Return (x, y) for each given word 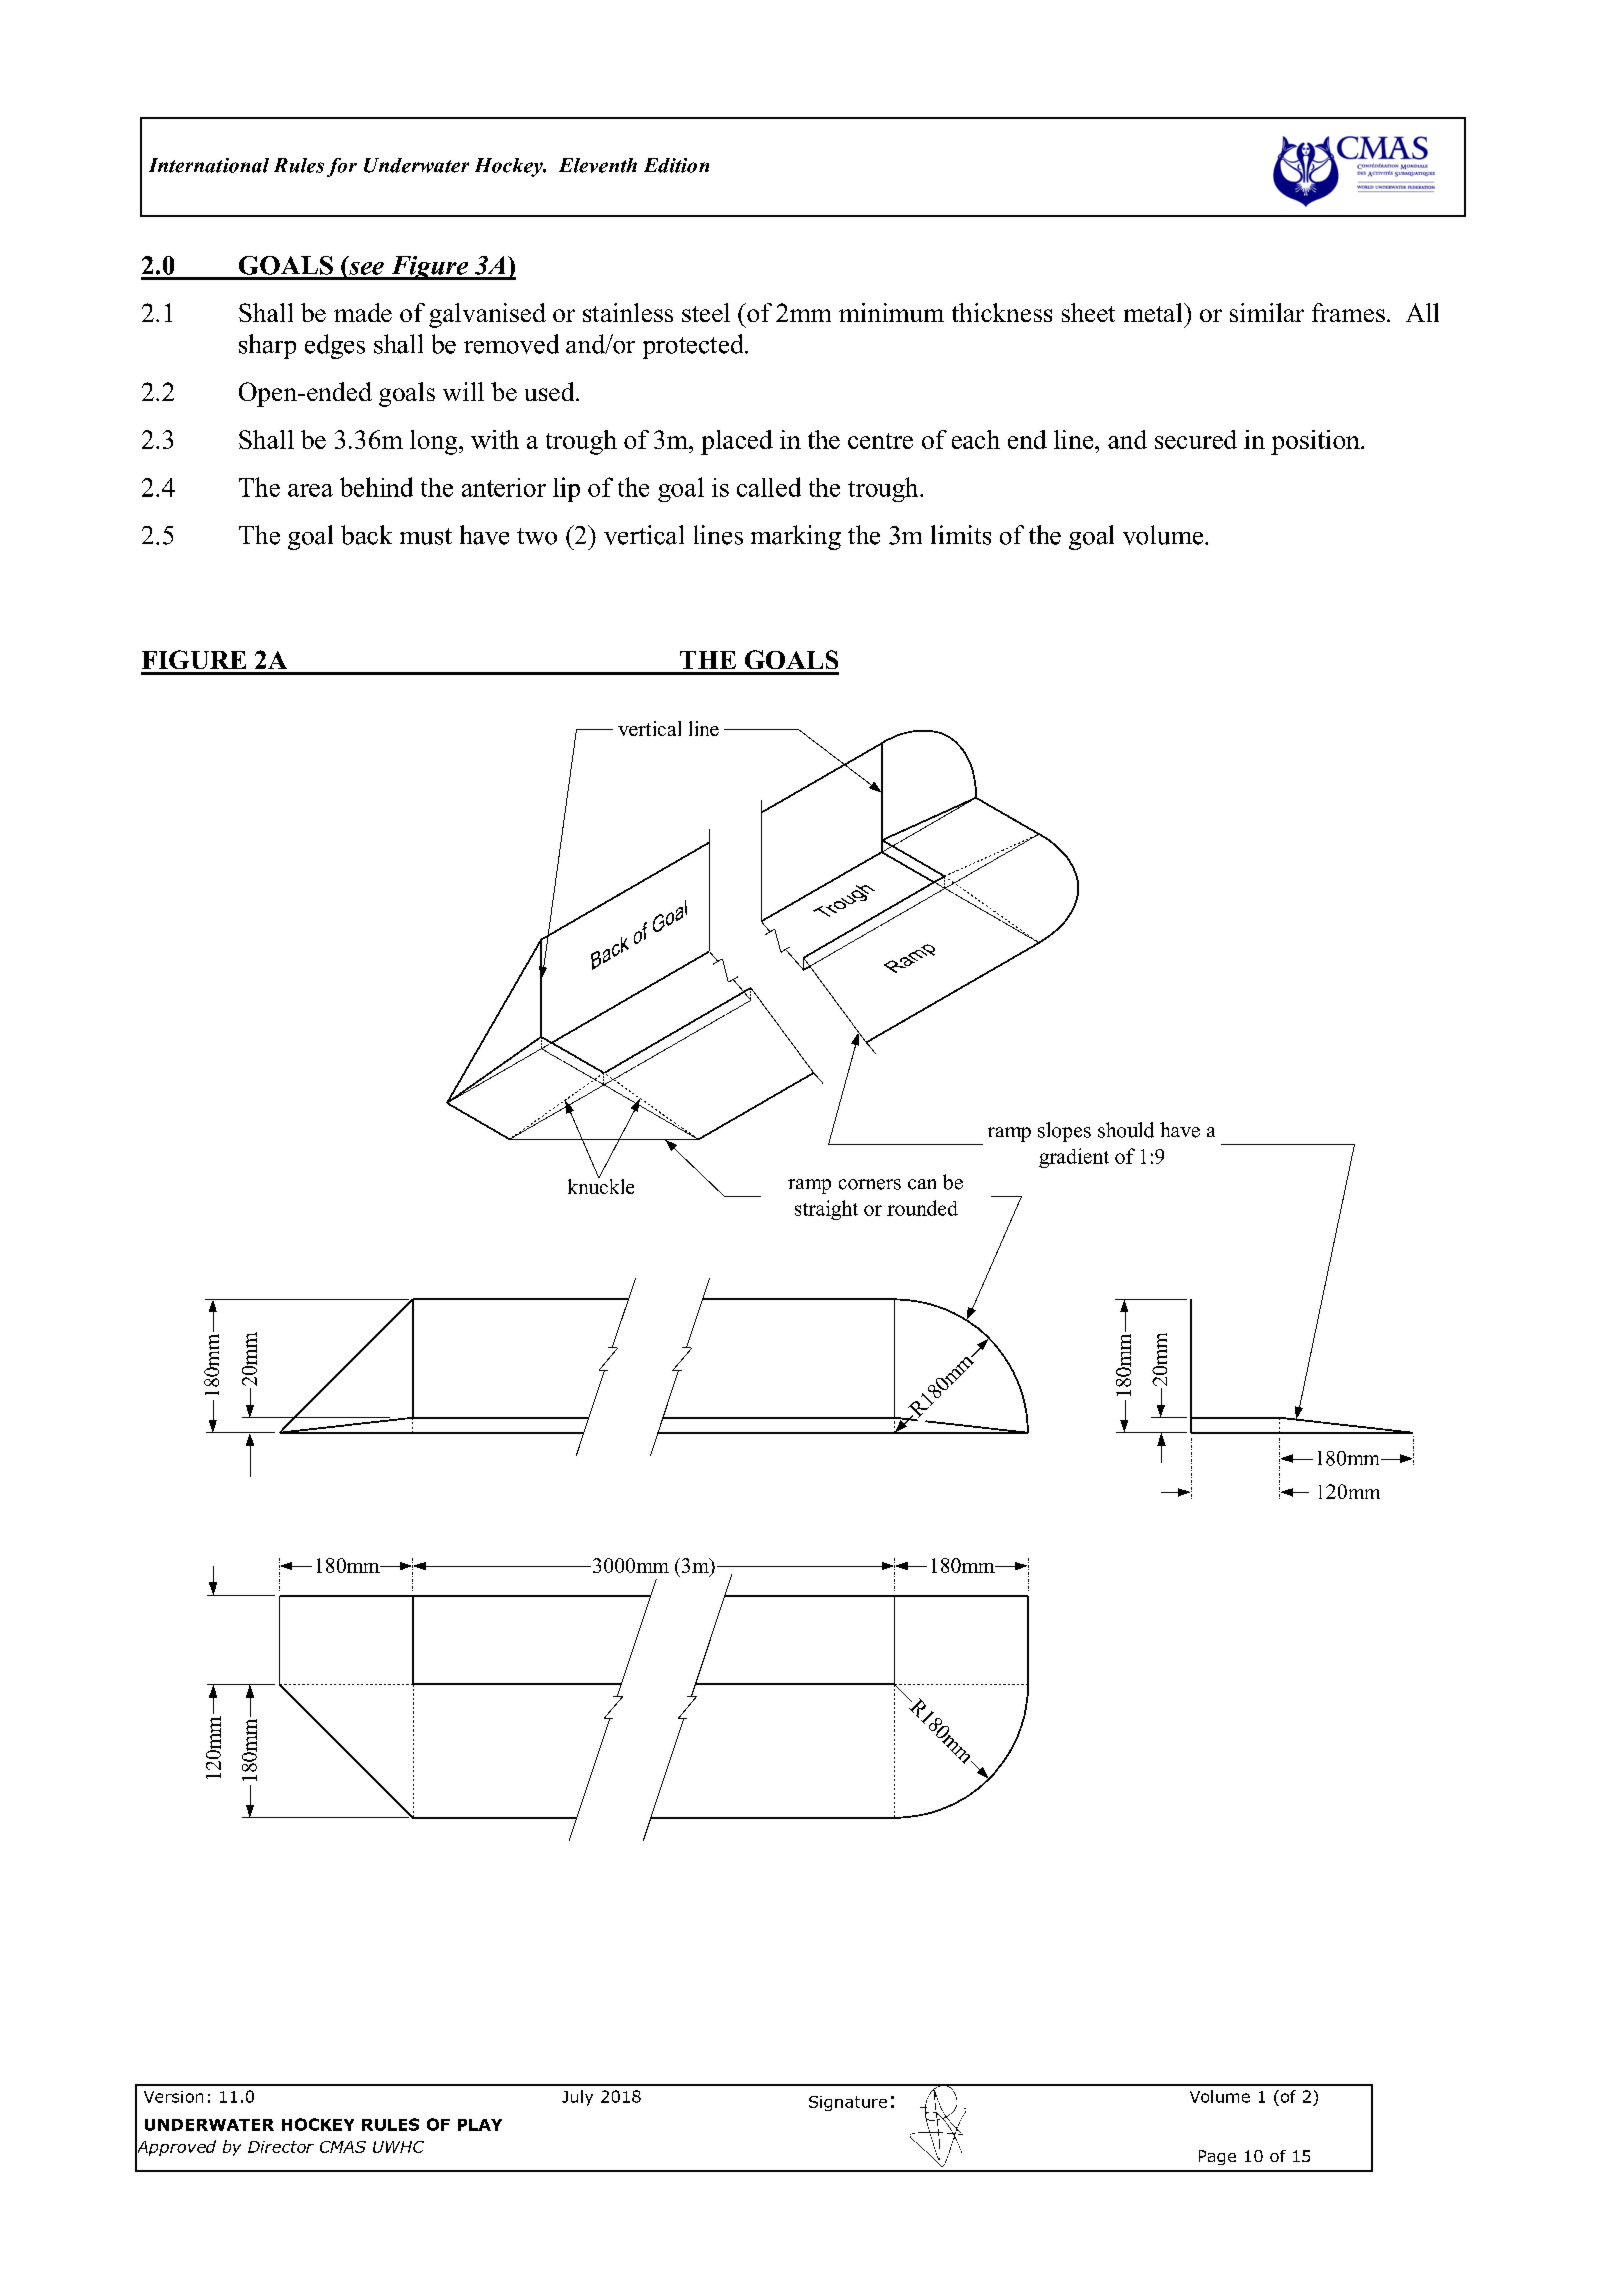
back (366, 535)
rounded (922, 1208)
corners (870, 1184)
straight (826, 1210)
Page (1217, 2157)
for (342, 167)
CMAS (343, 2147)
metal (1154, 312)
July (577, 2098)
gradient (1074, 1158)
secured (1196, 439)
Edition (676, 165)
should (1126, 1130)
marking (796, 537)
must (426, 536)
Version (173, 2097)
